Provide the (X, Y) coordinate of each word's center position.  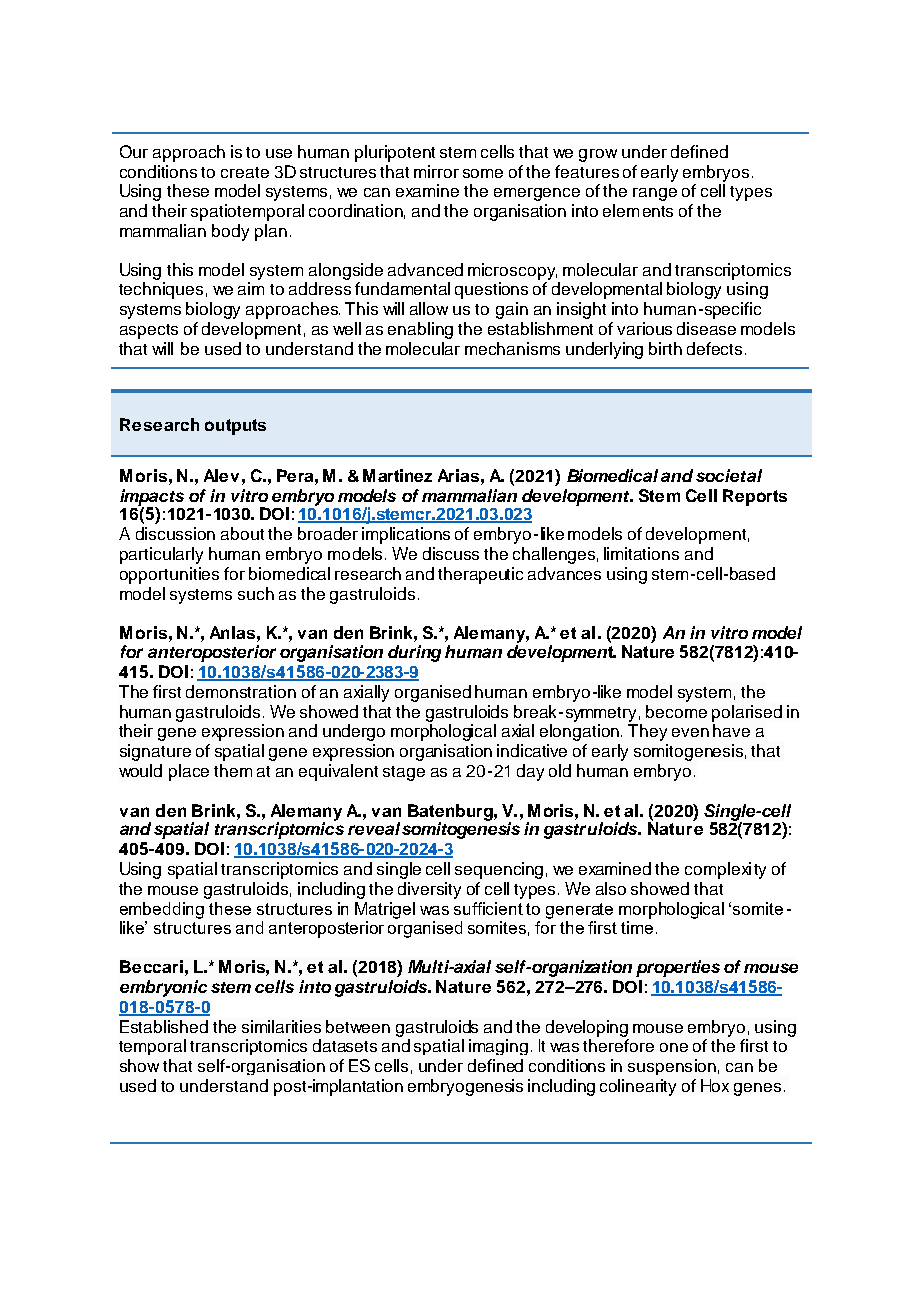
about (242, 533)
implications (406, 535)
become (676, 711)
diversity (429, 890)
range (655, 194)
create (245, 172)
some (483, 173)
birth (665, 348)
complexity (725, 870)
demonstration (241, 691)
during (414, 653)
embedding (162, 910)
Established (164, 1026)
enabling (420, 330)
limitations (641, 553)
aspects (149, 331)
